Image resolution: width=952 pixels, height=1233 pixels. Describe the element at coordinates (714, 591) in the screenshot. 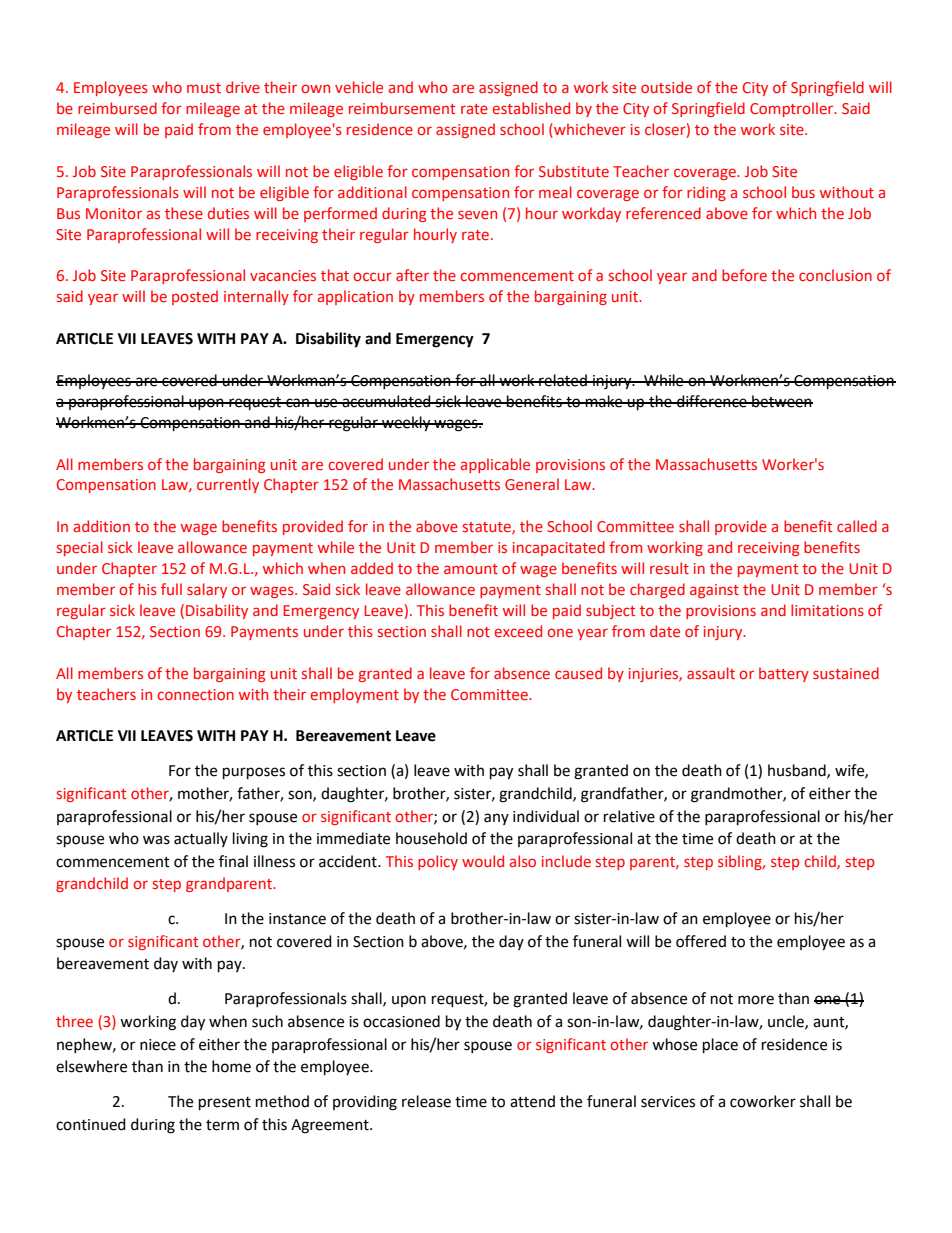

I see `against` at that location.
